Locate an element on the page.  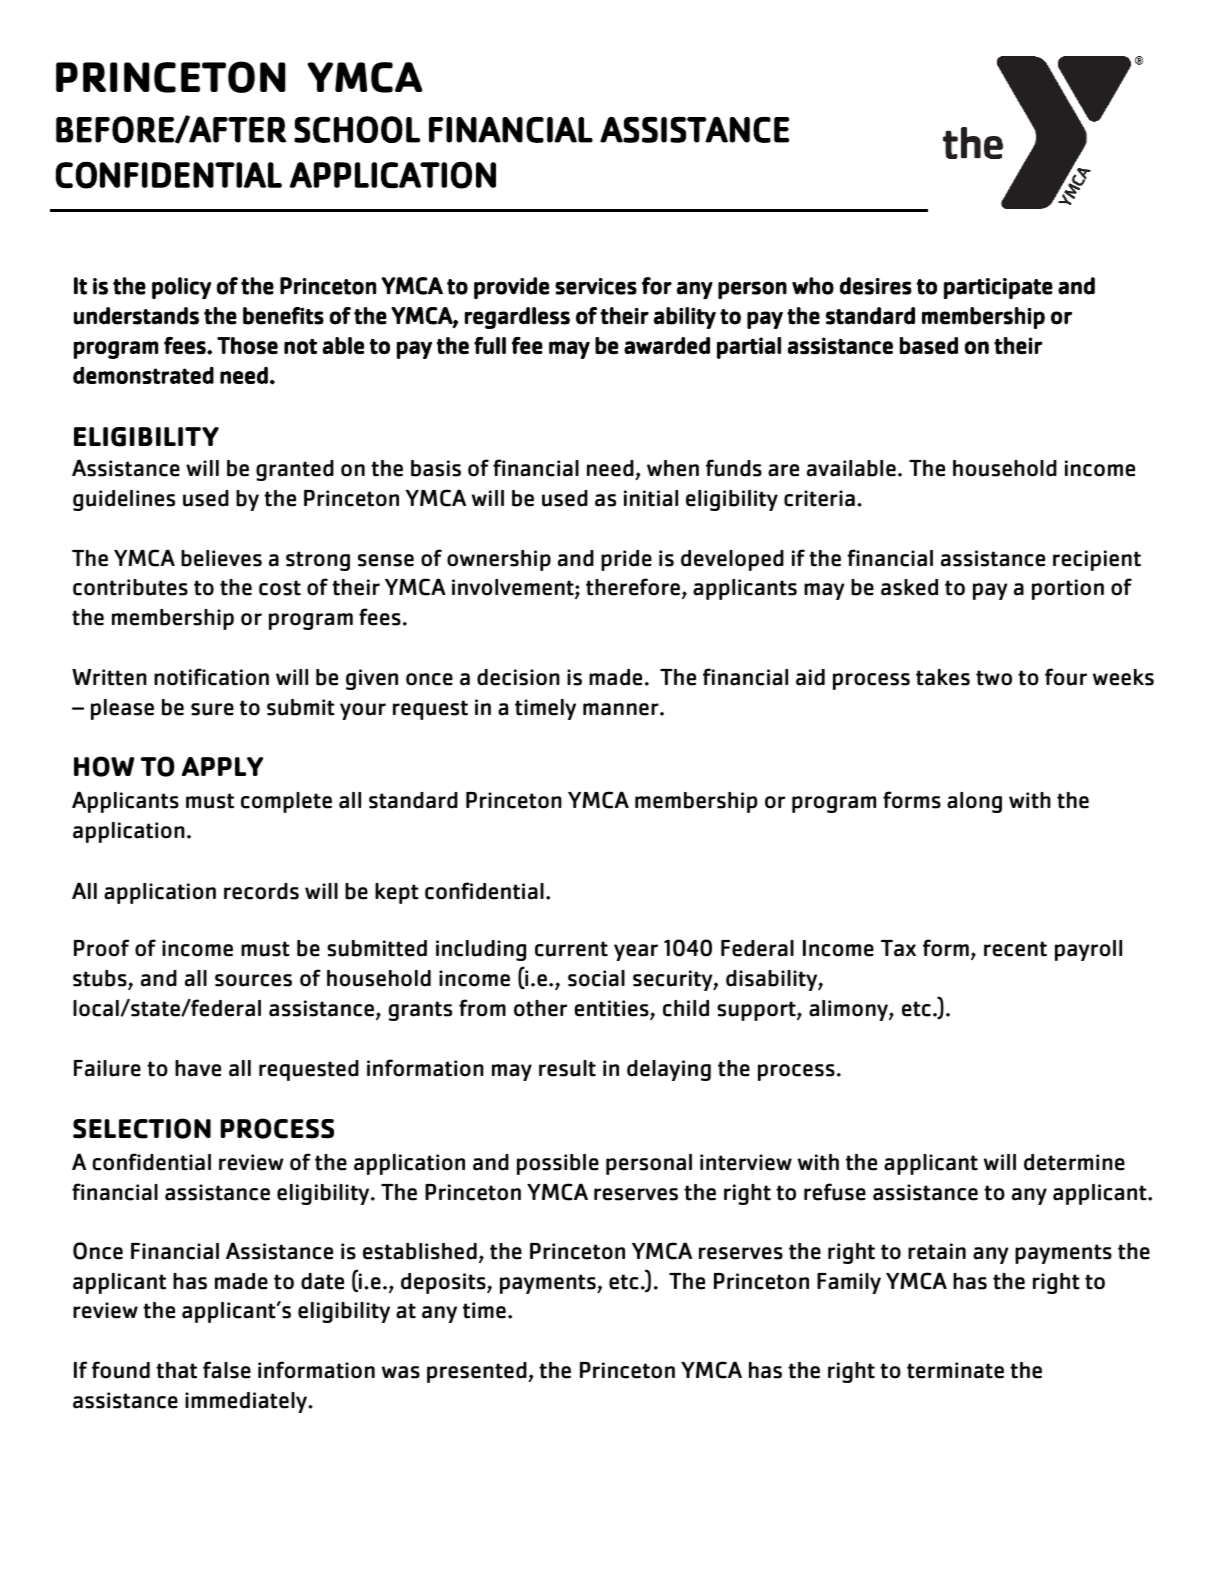
manner is located at coordinates (622, 709).
